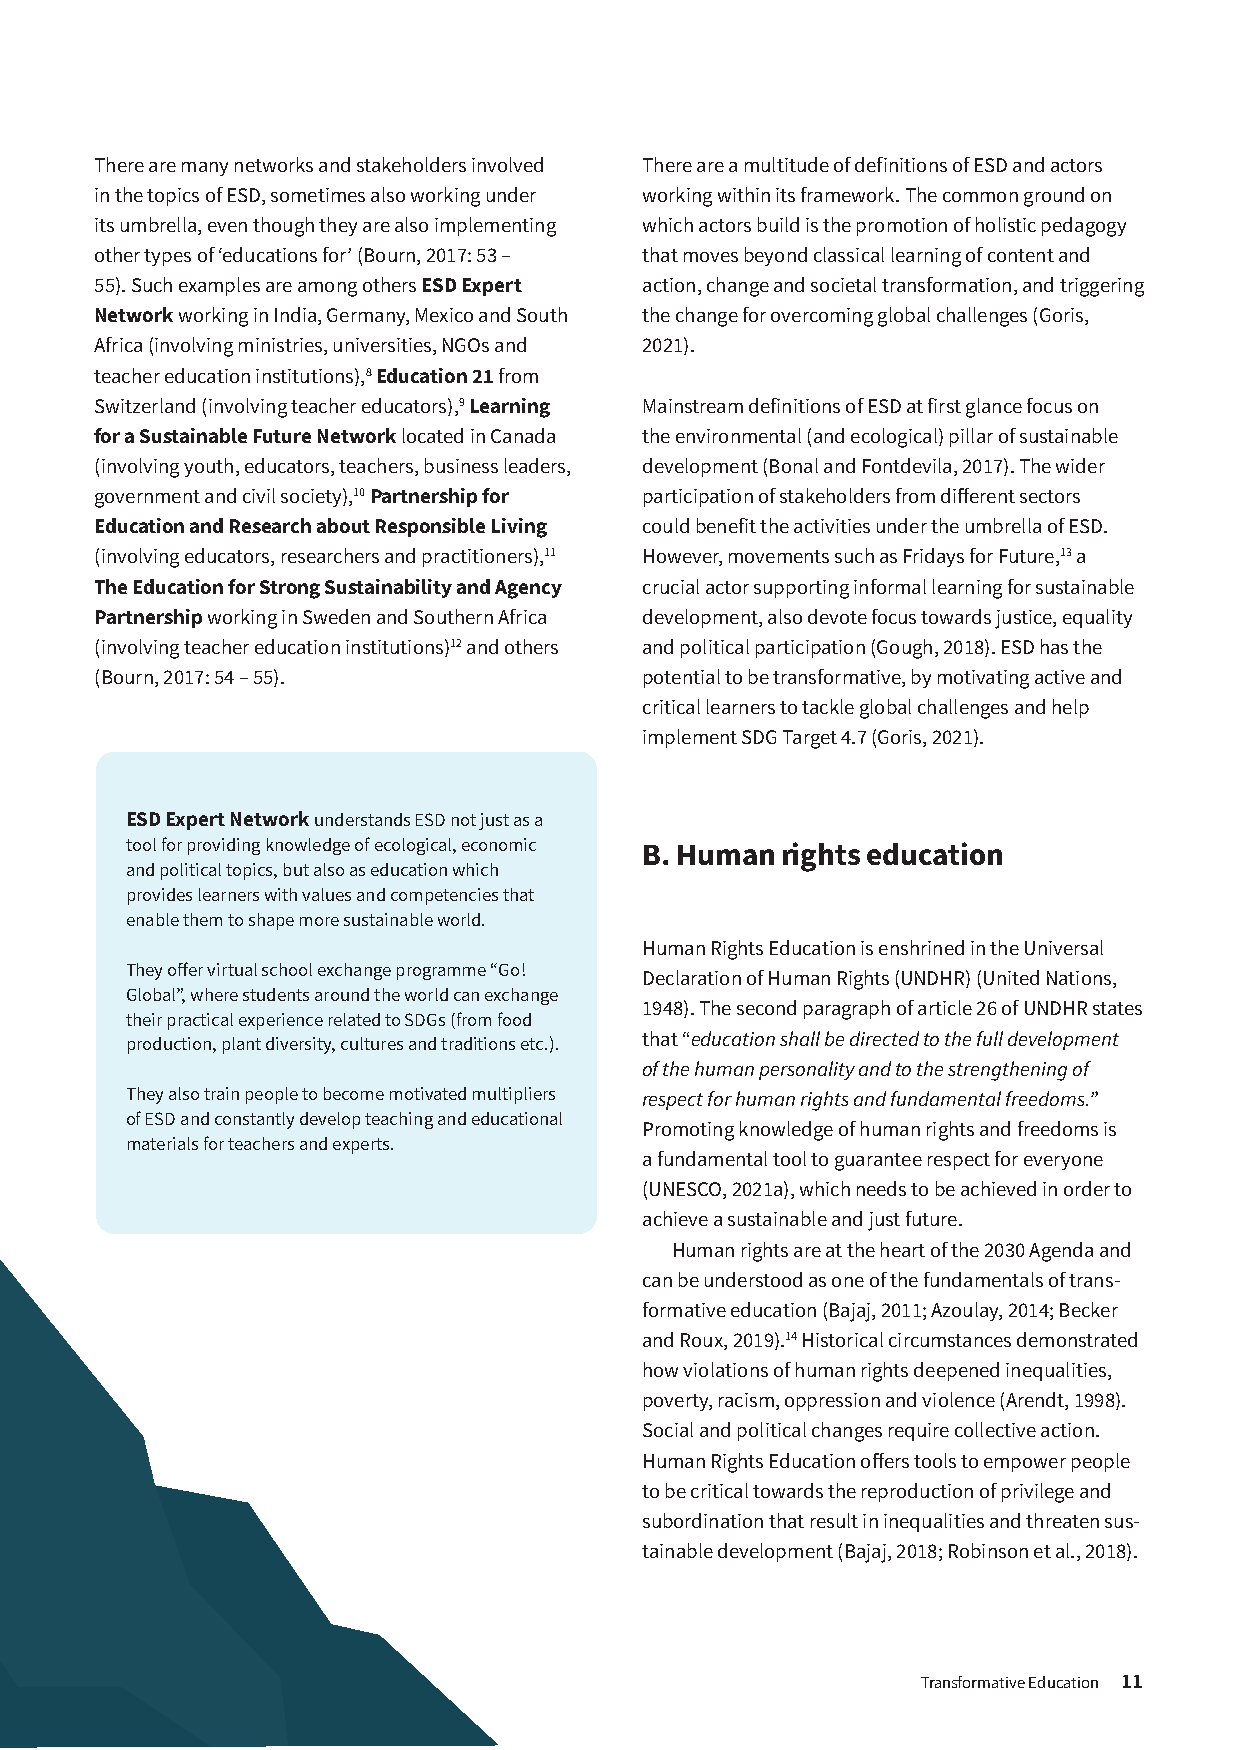  What do you see at coordinates (283, 227) in the document?
I see `though` at bounding box center [283, 227].
